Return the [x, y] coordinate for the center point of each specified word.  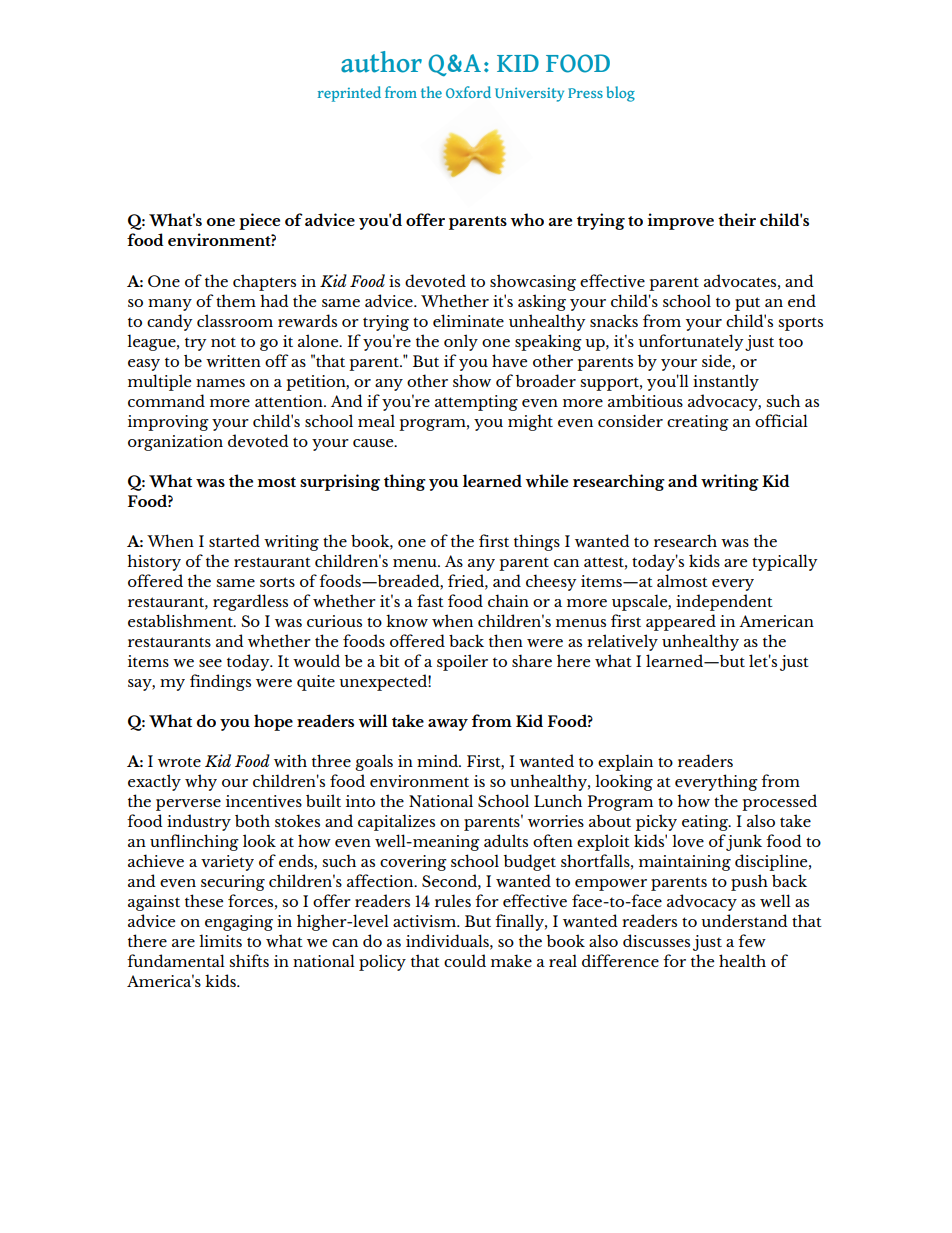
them [236, 300]
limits [220, 940]
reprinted [349, 94]
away [448, 725]
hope [273, 722]
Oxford [468, 92]
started [234, 540]
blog [620, 94]
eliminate [468, 320]
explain [625, 762]
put [747, 304]
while [546, 481]
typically [785, 562]
